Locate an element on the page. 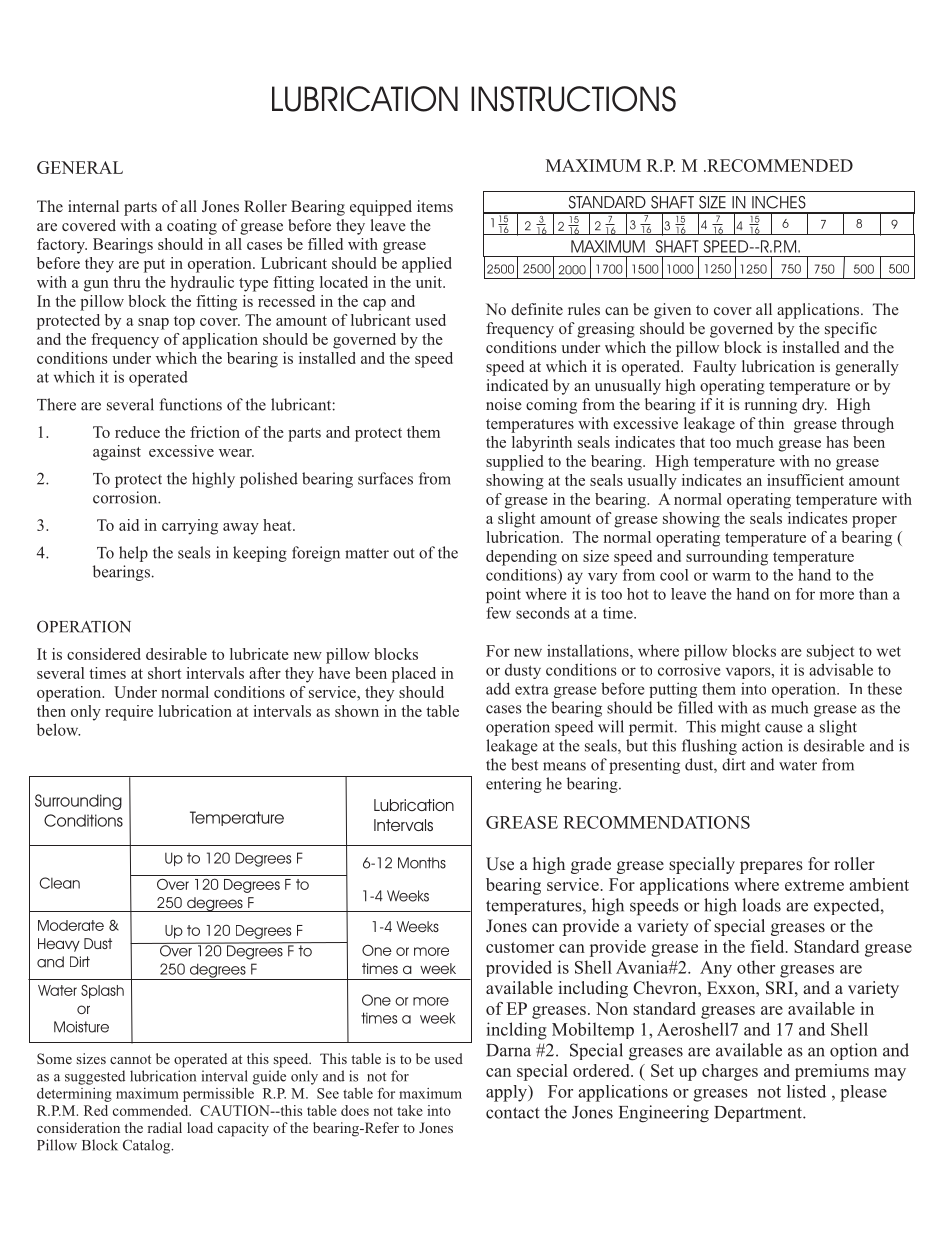 The image size is (952, 1233). considered is located at coordinates (104, 654).
